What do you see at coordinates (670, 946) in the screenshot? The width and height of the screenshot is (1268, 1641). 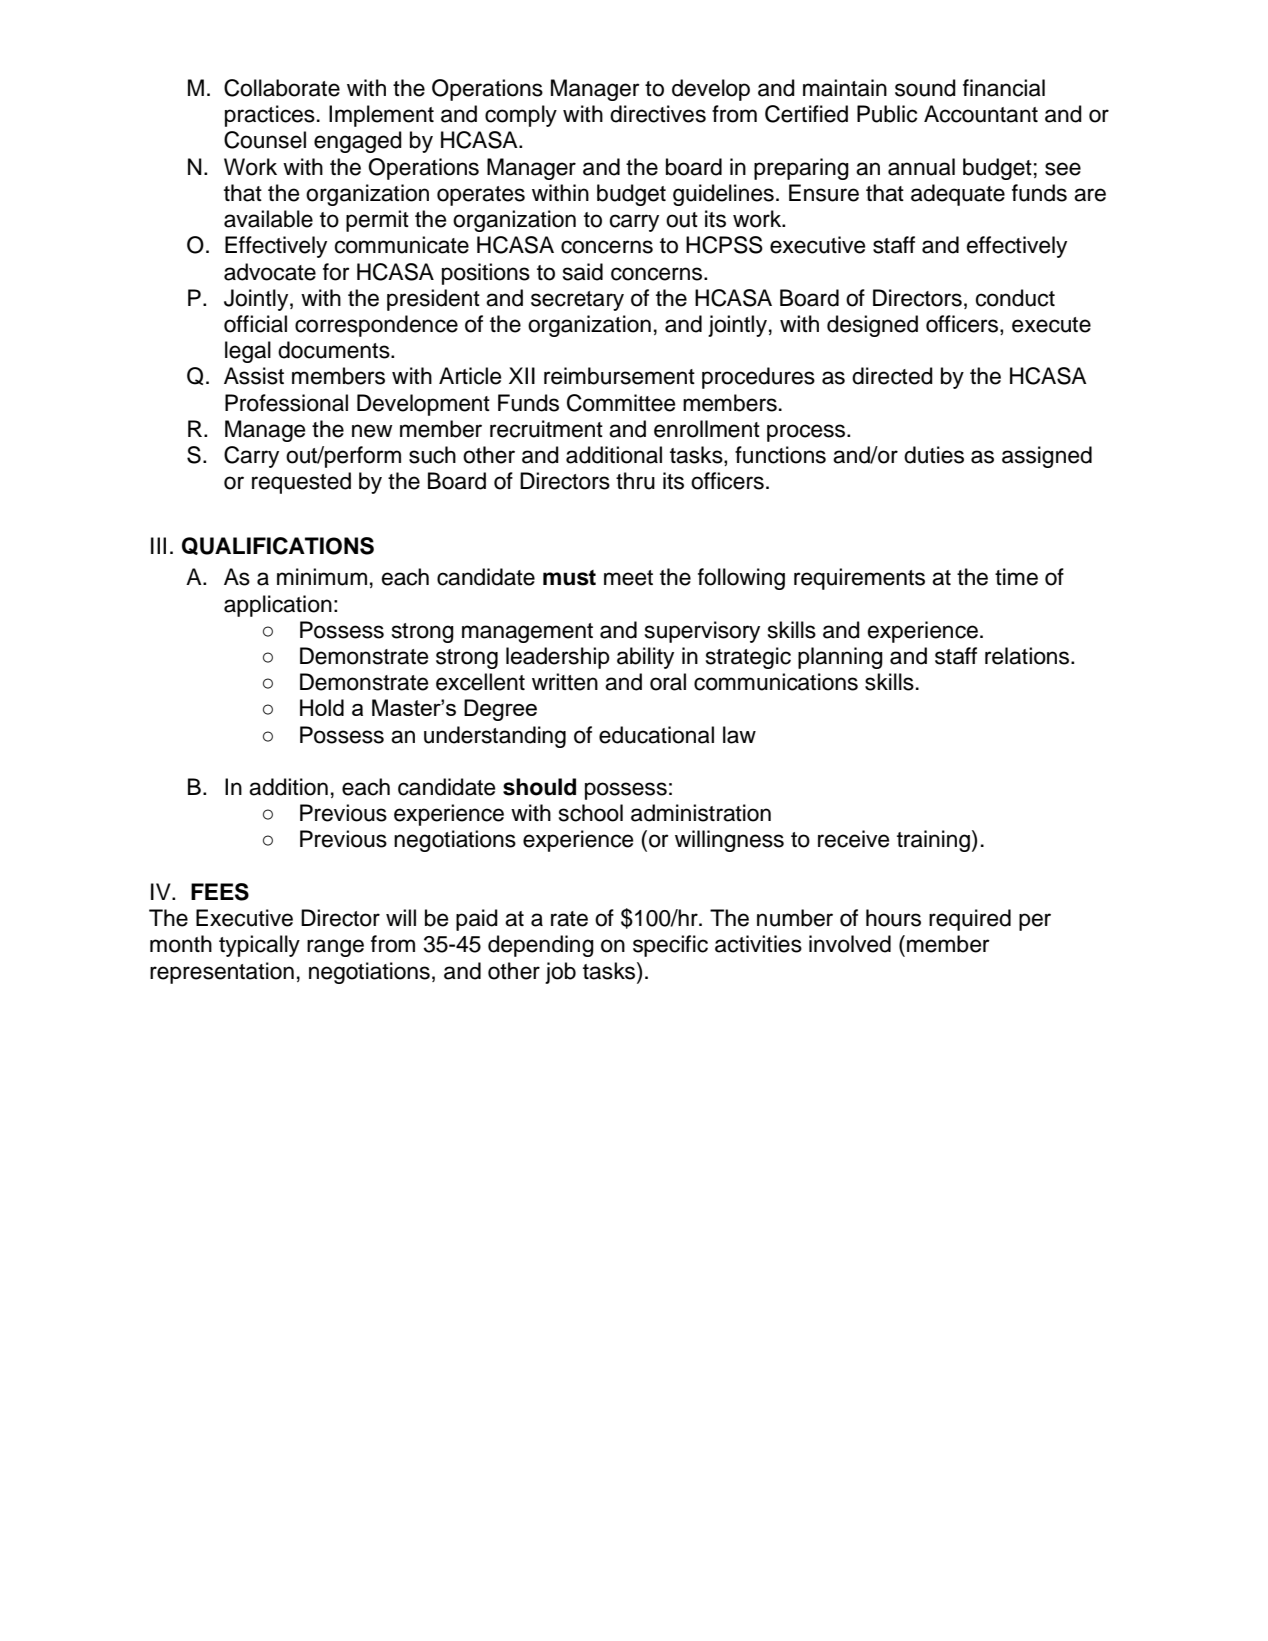 I see `specific` at bounding box center [670, 946].
